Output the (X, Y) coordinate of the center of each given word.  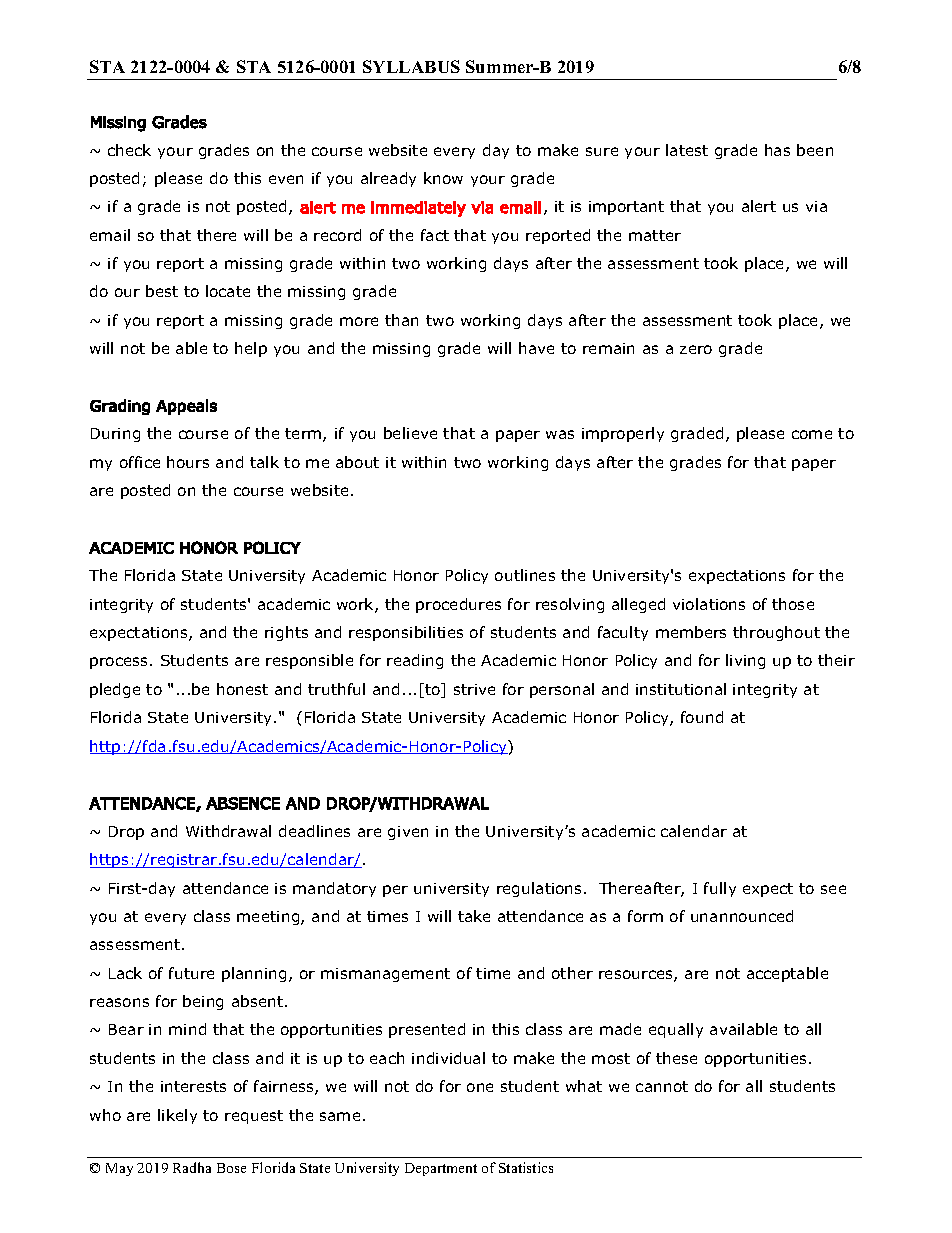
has (777, 150)
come (812, 434)
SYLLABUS (411, 66)
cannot (662, 1086)
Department (441, 1169)
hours (188, 462)
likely (177, 1116)
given (408, 833)
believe (410, 433)
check (129, 150)
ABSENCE (243, 803)
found (702, 717)
